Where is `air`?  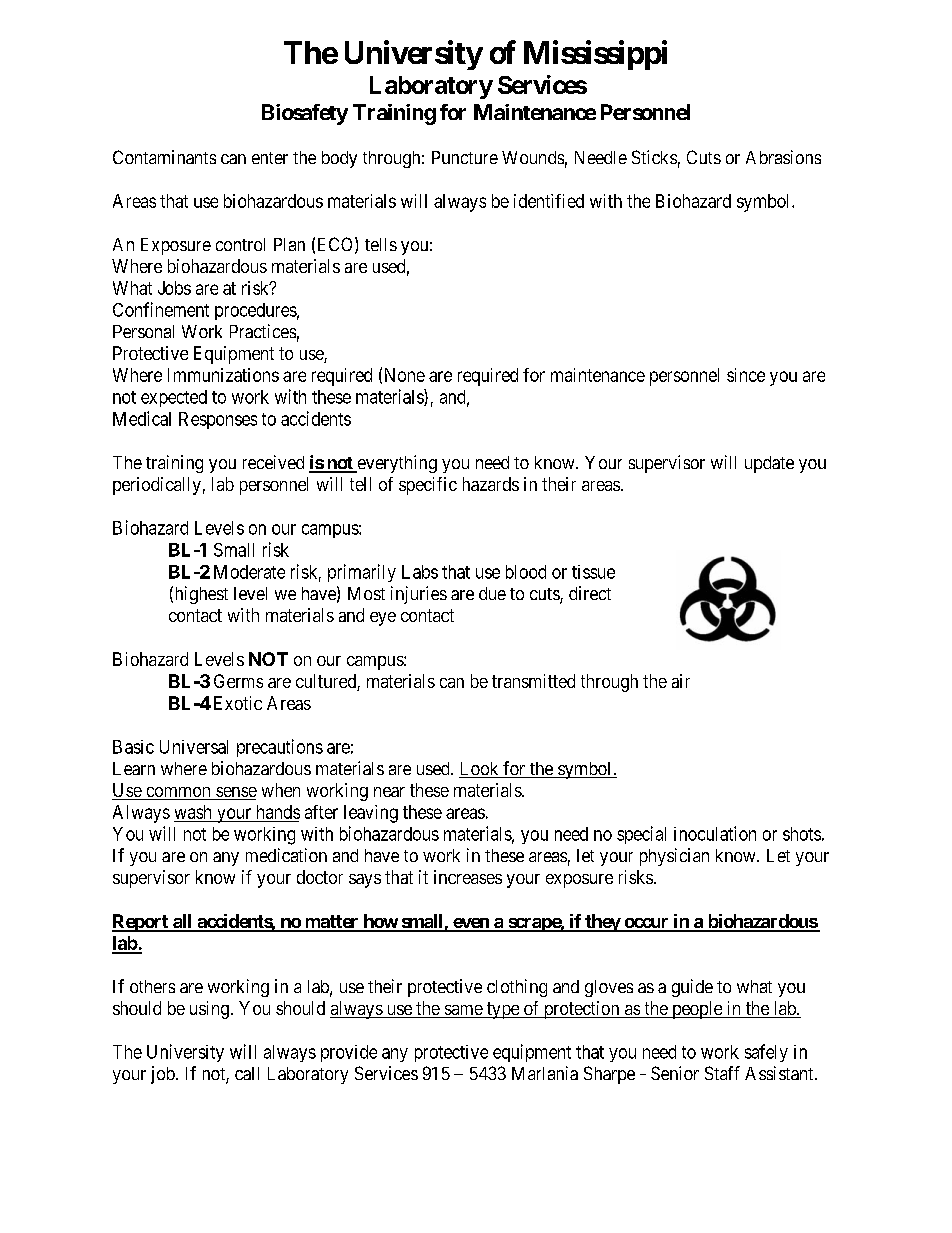 air is located at coordinates (681, 681).
